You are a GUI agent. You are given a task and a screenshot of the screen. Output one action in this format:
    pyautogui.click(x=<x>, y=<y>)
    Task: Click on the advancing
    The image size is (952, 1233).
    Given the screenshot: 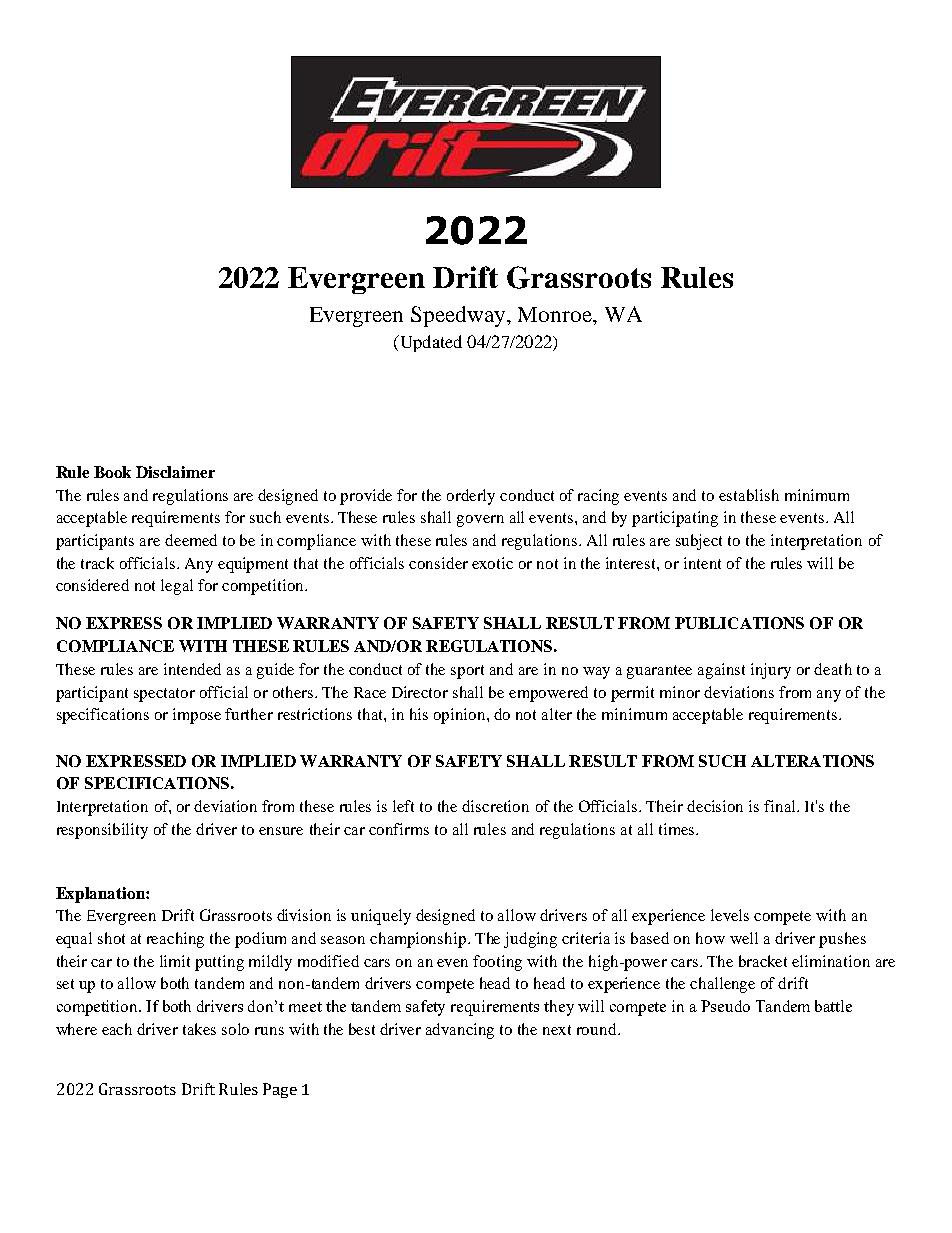 What is the action you would take?
    pyautogui.click(x=460, y=1031)
